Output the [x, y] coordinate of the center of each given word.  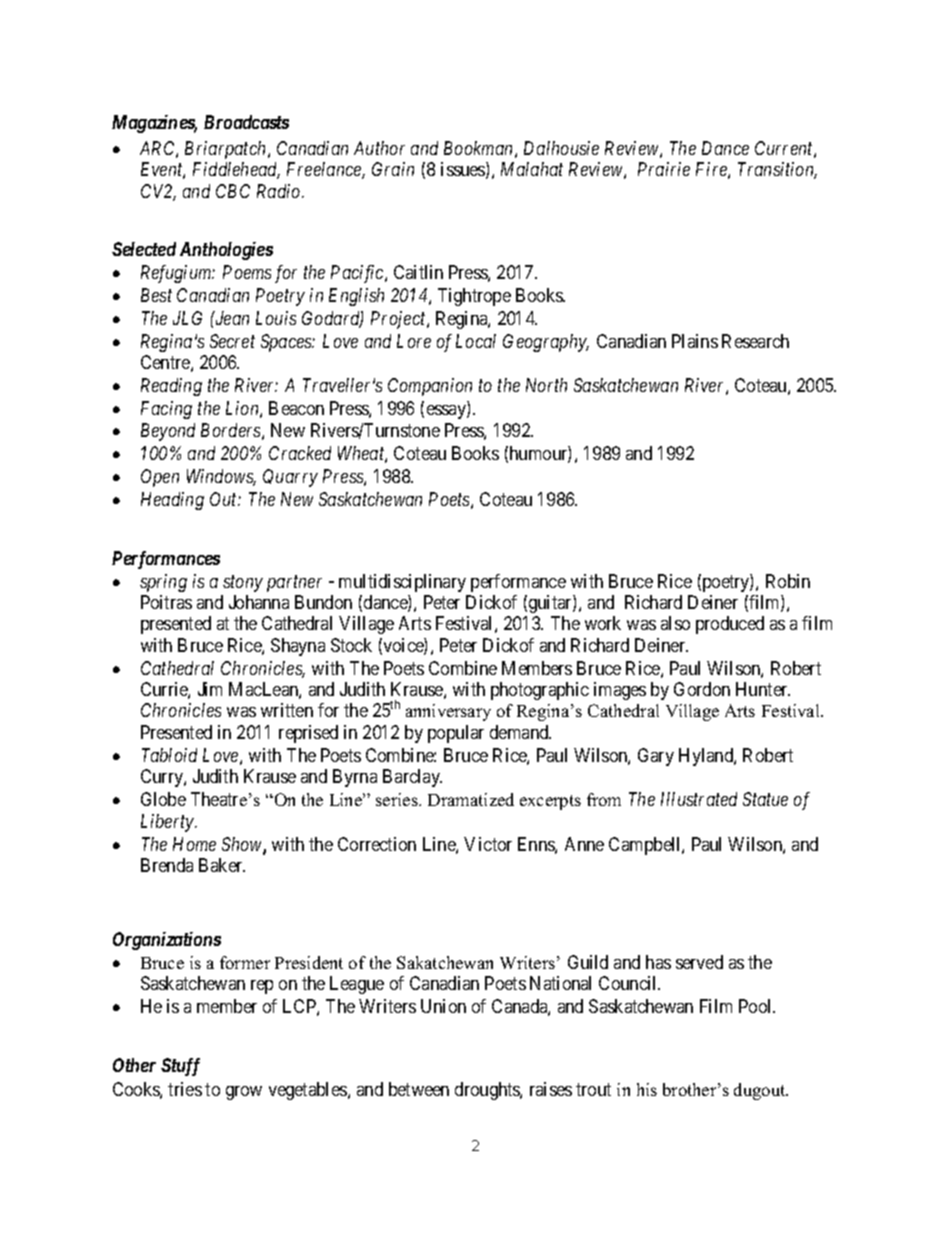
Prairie [664, 169]
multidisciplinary [402, 583]
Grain [393, 169]
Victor [488, 844]
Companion [430, 387]
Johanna [259, 602]
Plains [695, 341]
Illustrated [699, 799]
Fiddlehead [236, 170]
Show [243, 845]
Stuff [180, 1067]
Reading [171, 387]
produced [730, 625]
